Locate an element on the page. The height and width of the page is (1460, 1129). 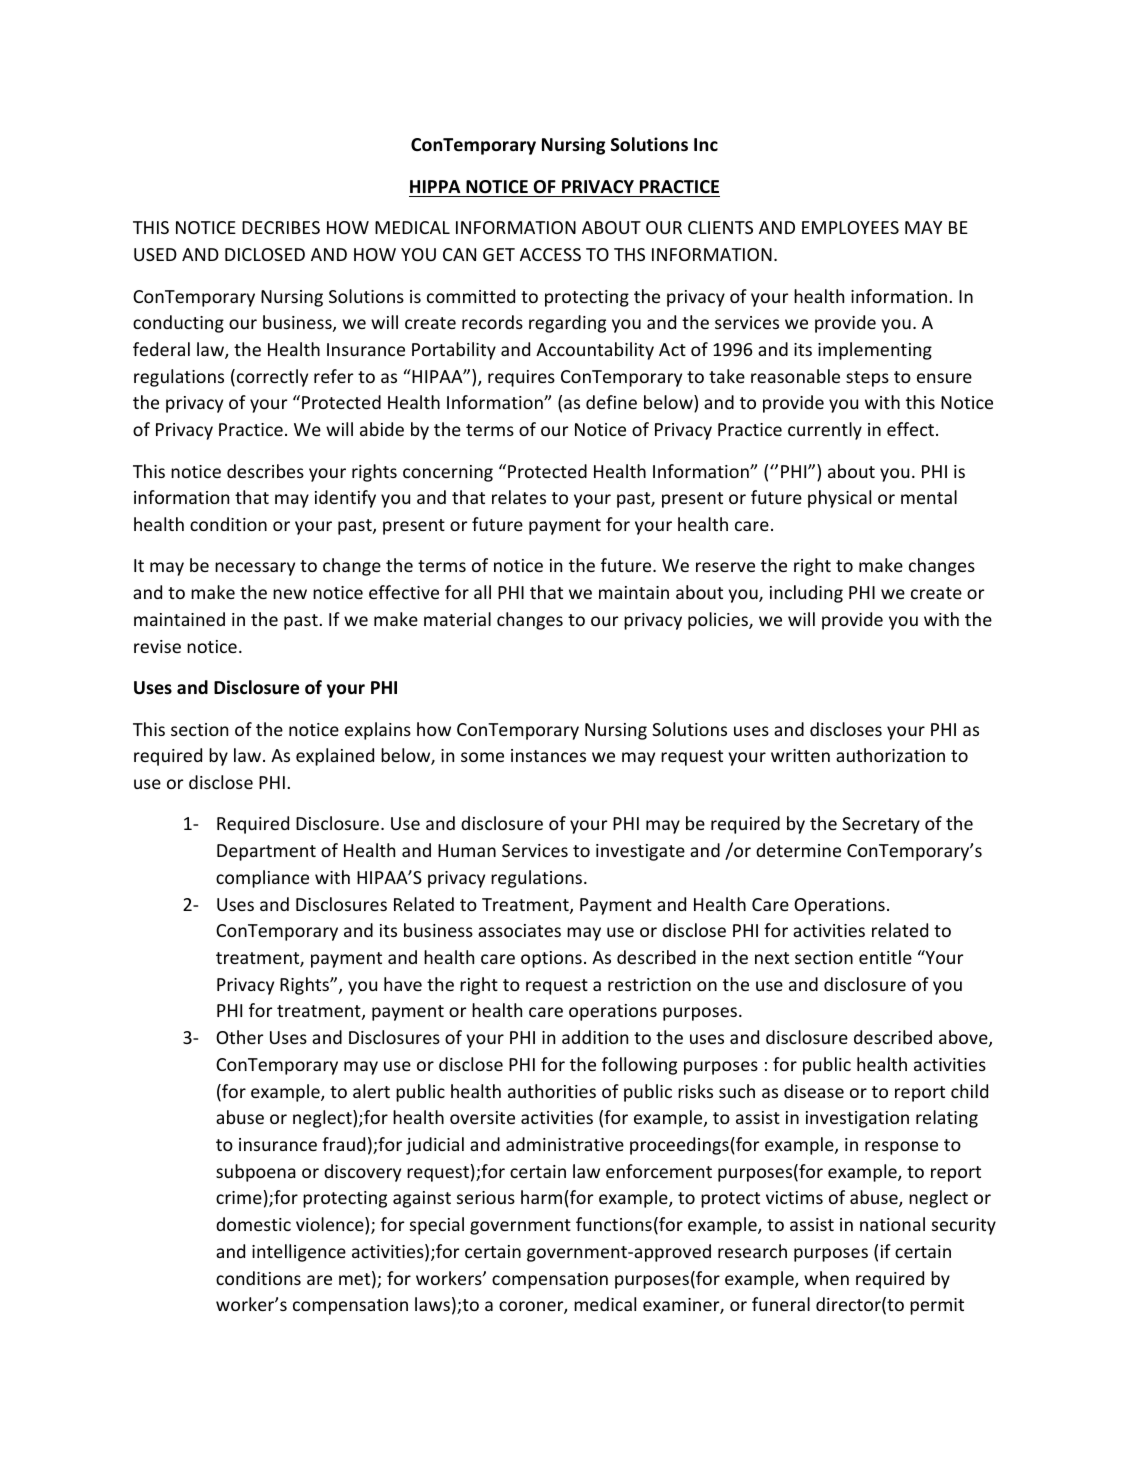
authorization is located at coordinates (890, 755).
